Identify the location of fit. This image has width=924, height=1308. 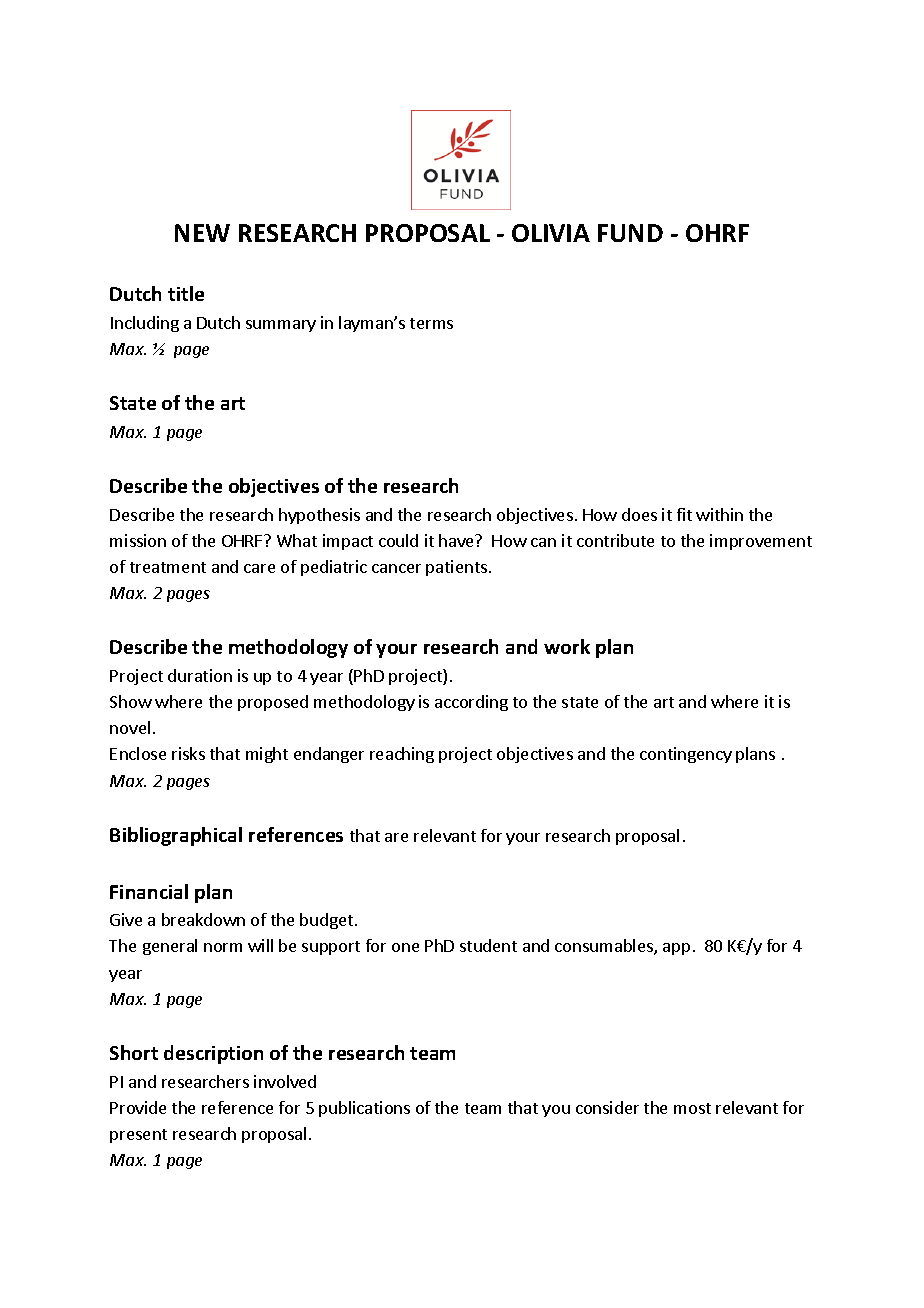
(684, 514).
